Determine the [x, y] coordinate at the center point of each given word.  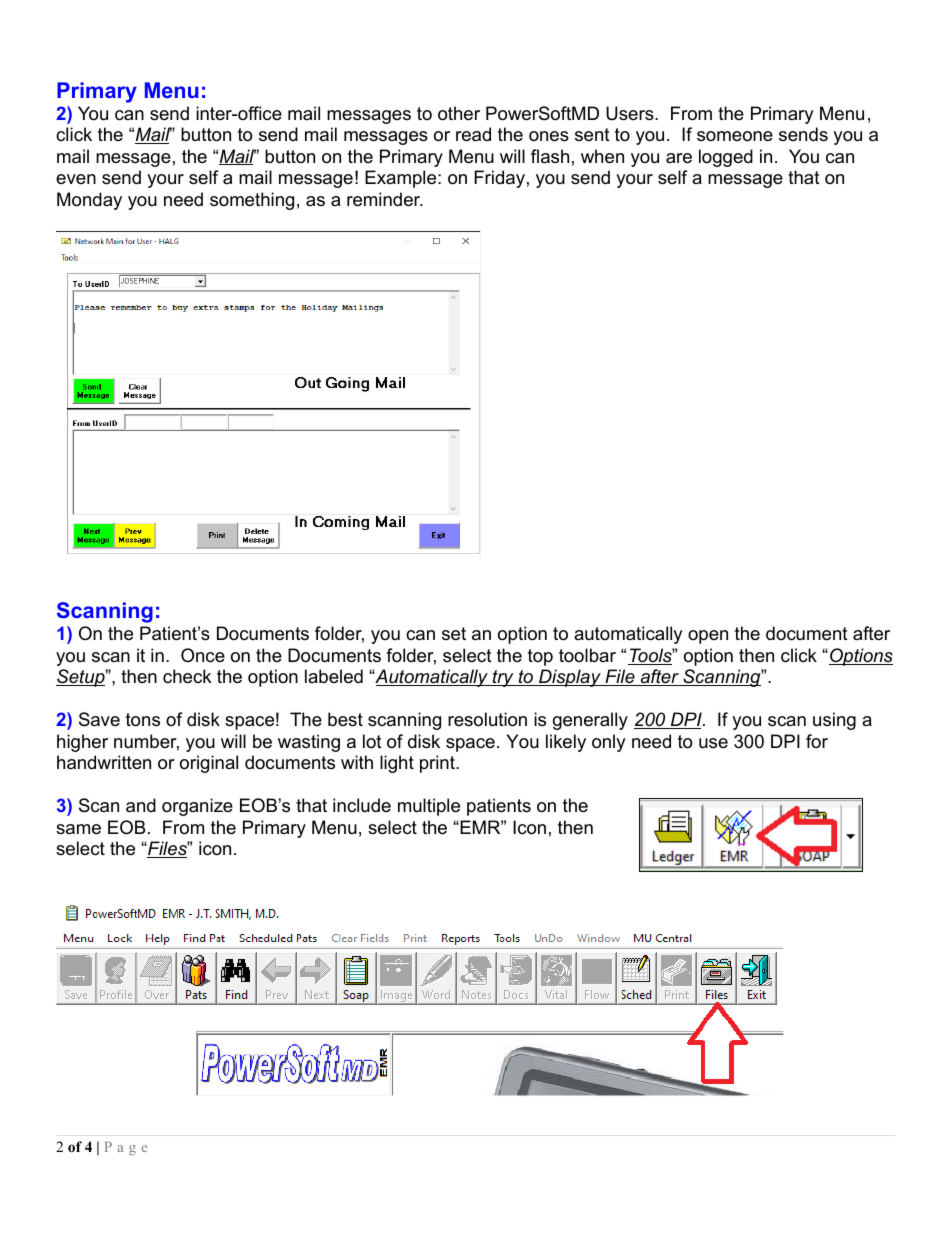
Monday [89, 201]
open [708, 637]
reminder [385, 199]
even [76, 179]
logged [726, 158]
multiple [429, 807]
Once [203, 655]
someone [735, 136]
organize [197, 807]
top [540, 657]
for [817, 741]
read [473, 134]
